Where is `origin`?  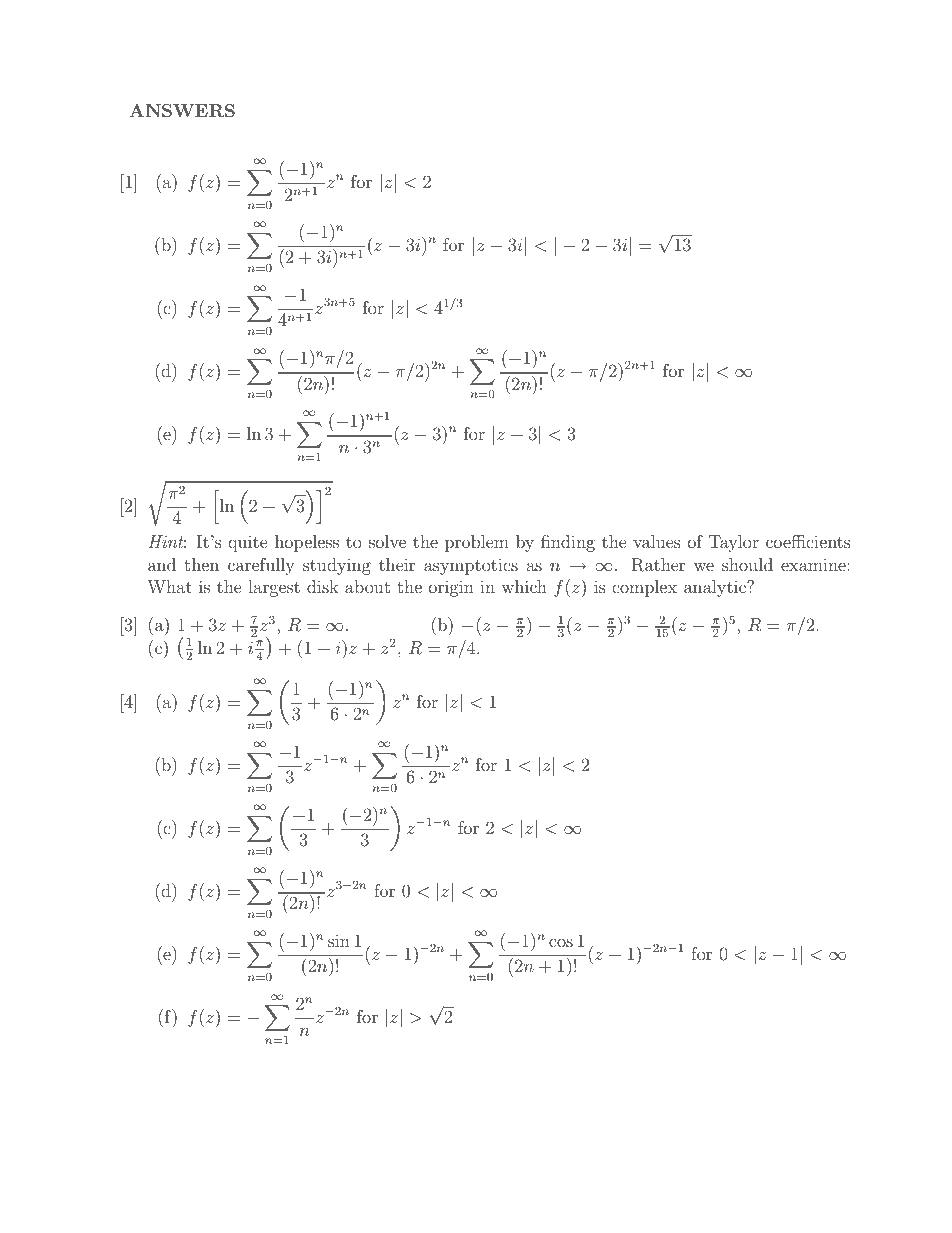
origin is located at coordinates (451, 588).
